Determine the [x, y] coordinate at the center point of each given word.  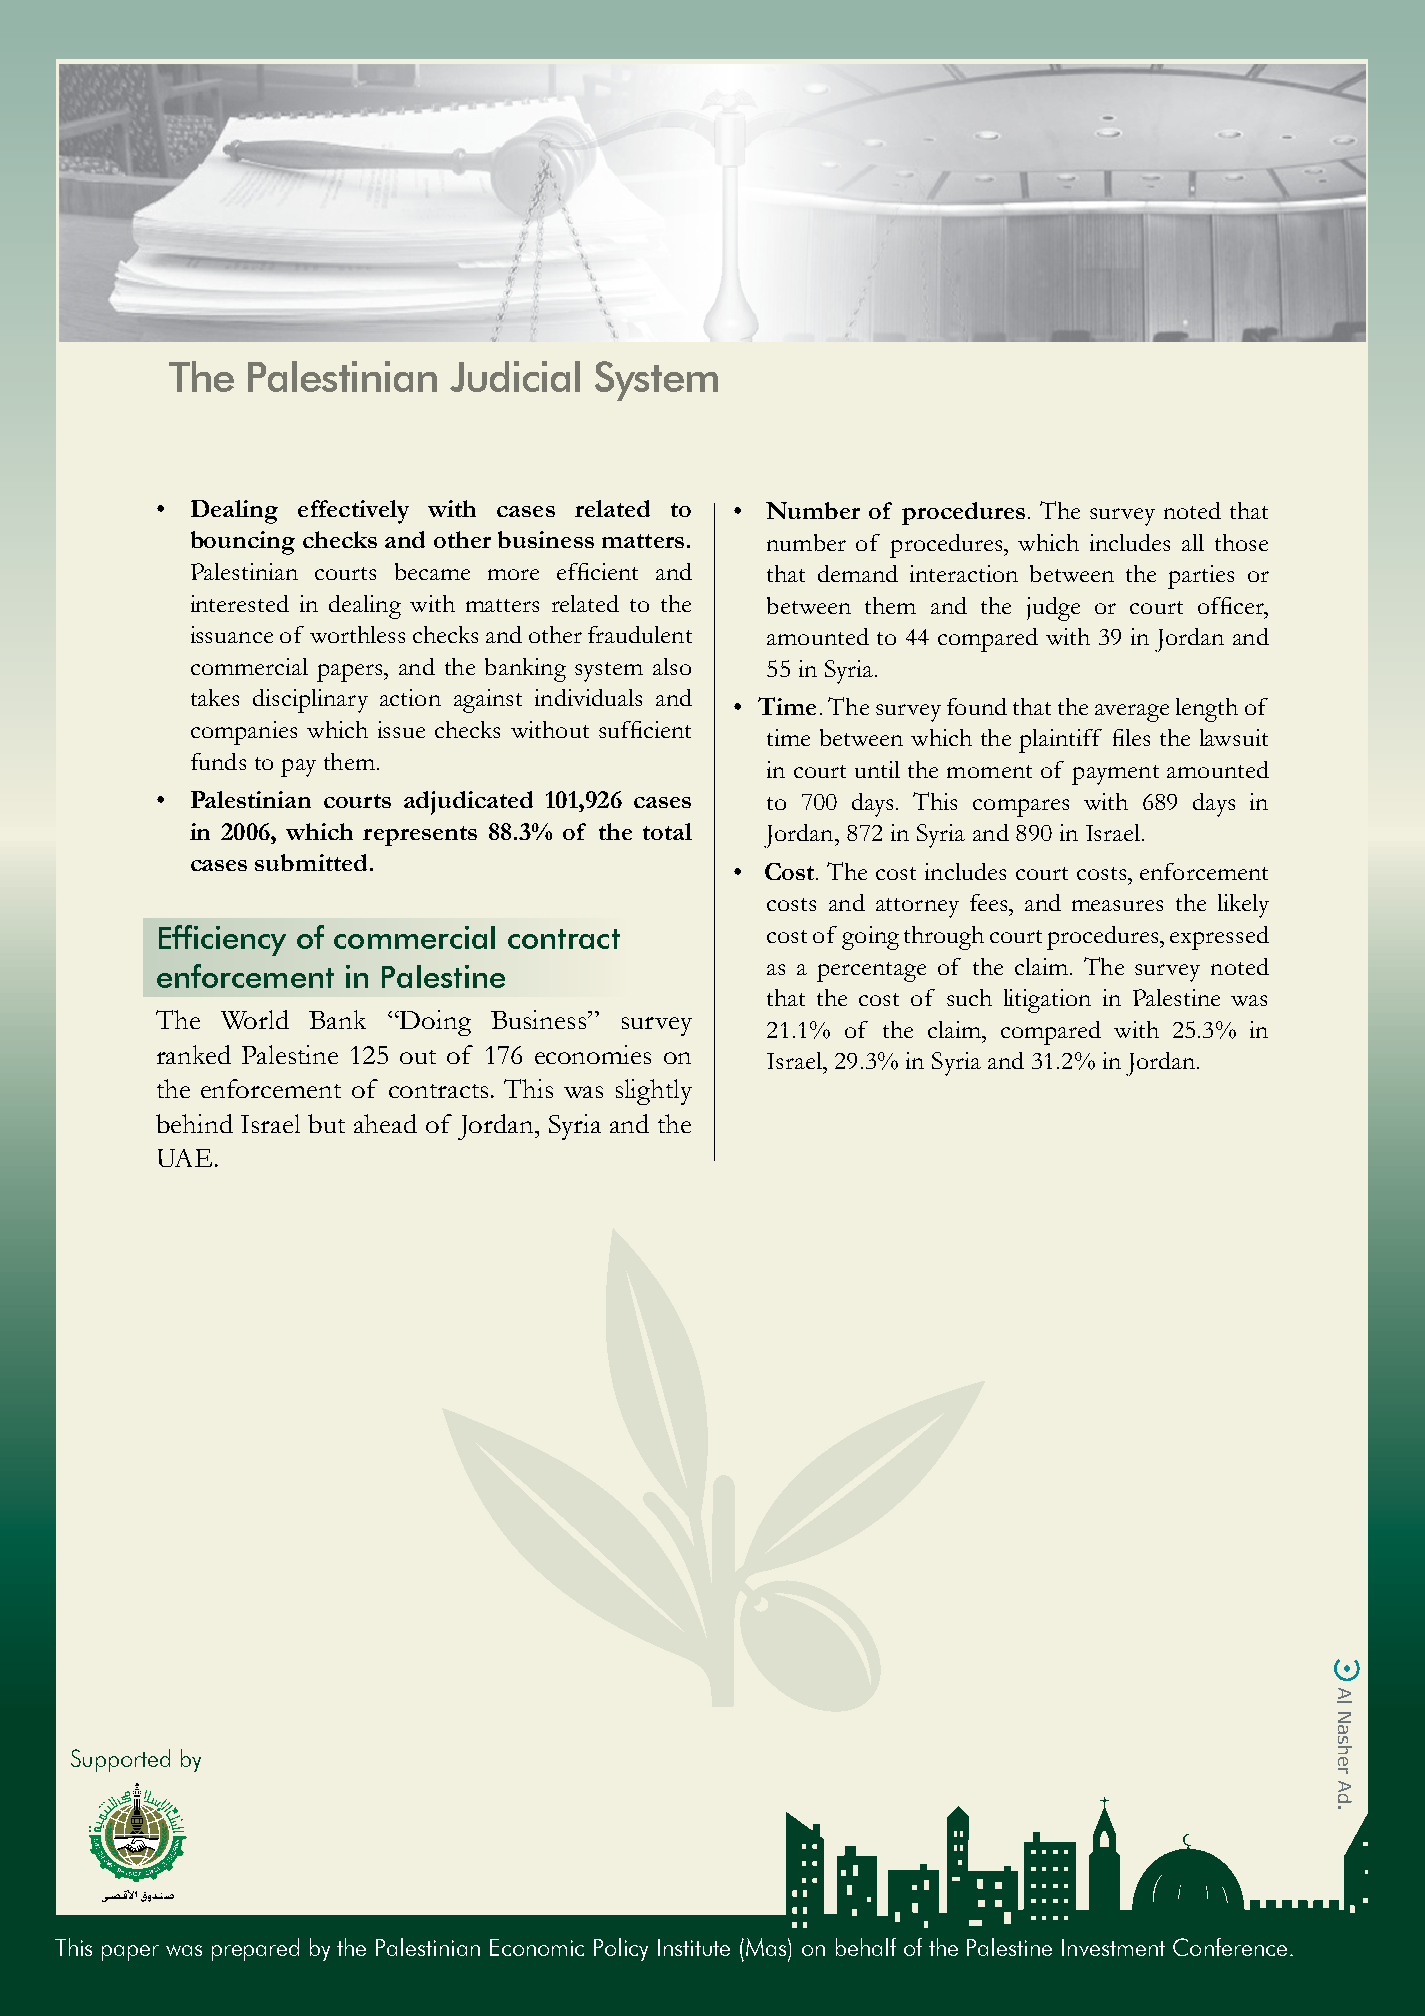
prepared [255, 1949]
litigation [1047, 1001]
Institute [694, 1947]
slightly [654, 1092]
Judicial [515, 376]
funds [218, 761]
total [667, 831]
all [1193, 542]
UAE [185, 1158]
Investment [1113, 1947]
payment [1115, 775]
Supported [120, 1760]
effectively [353, 512]
